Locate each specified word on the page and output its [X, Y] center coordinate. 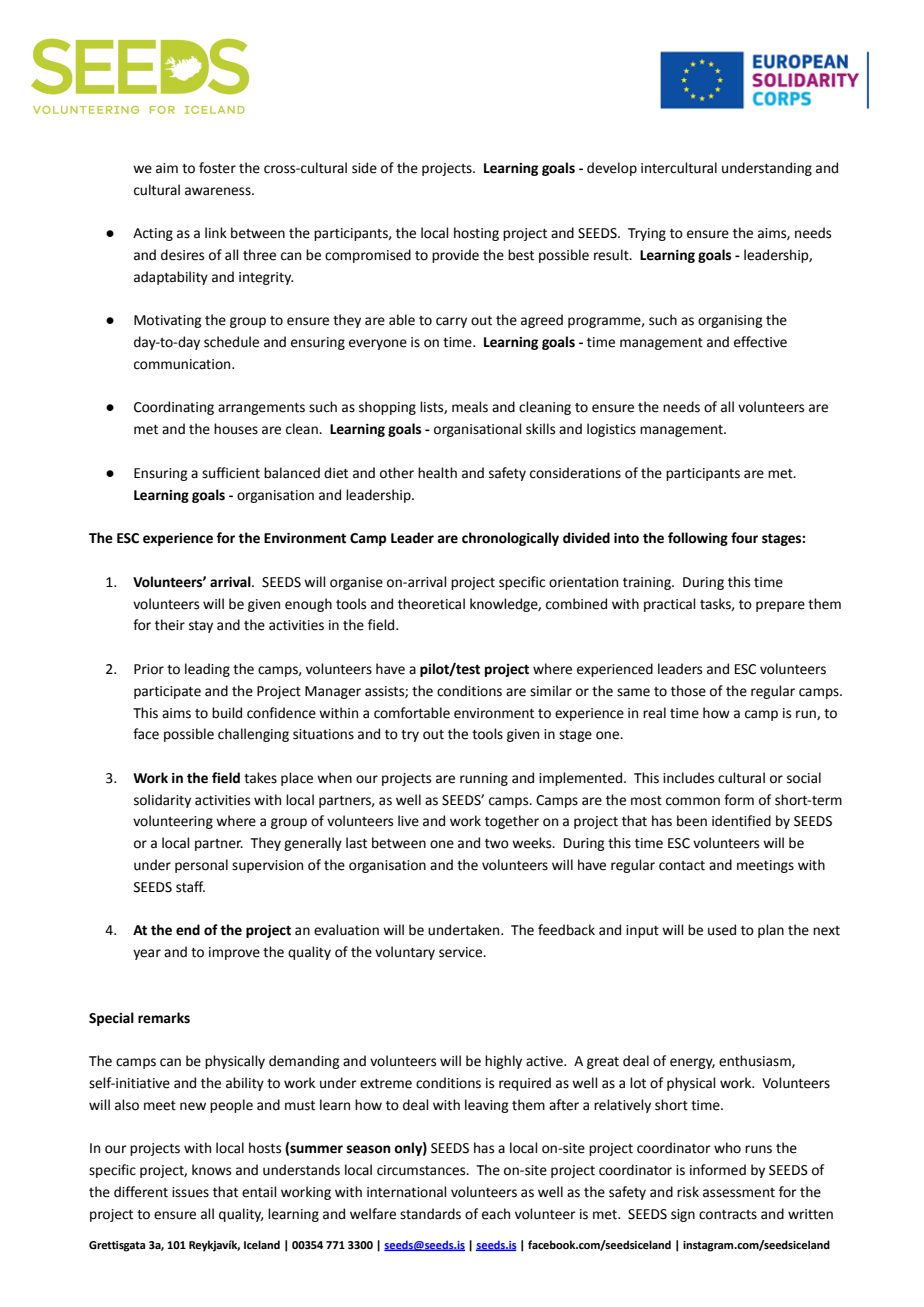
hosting [476, 234]
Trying [647, 234]
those [688, 691]
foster [217, 168]
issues [190, 1192]
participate [167, 692]
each [496, 1214]
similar [551, 691]
